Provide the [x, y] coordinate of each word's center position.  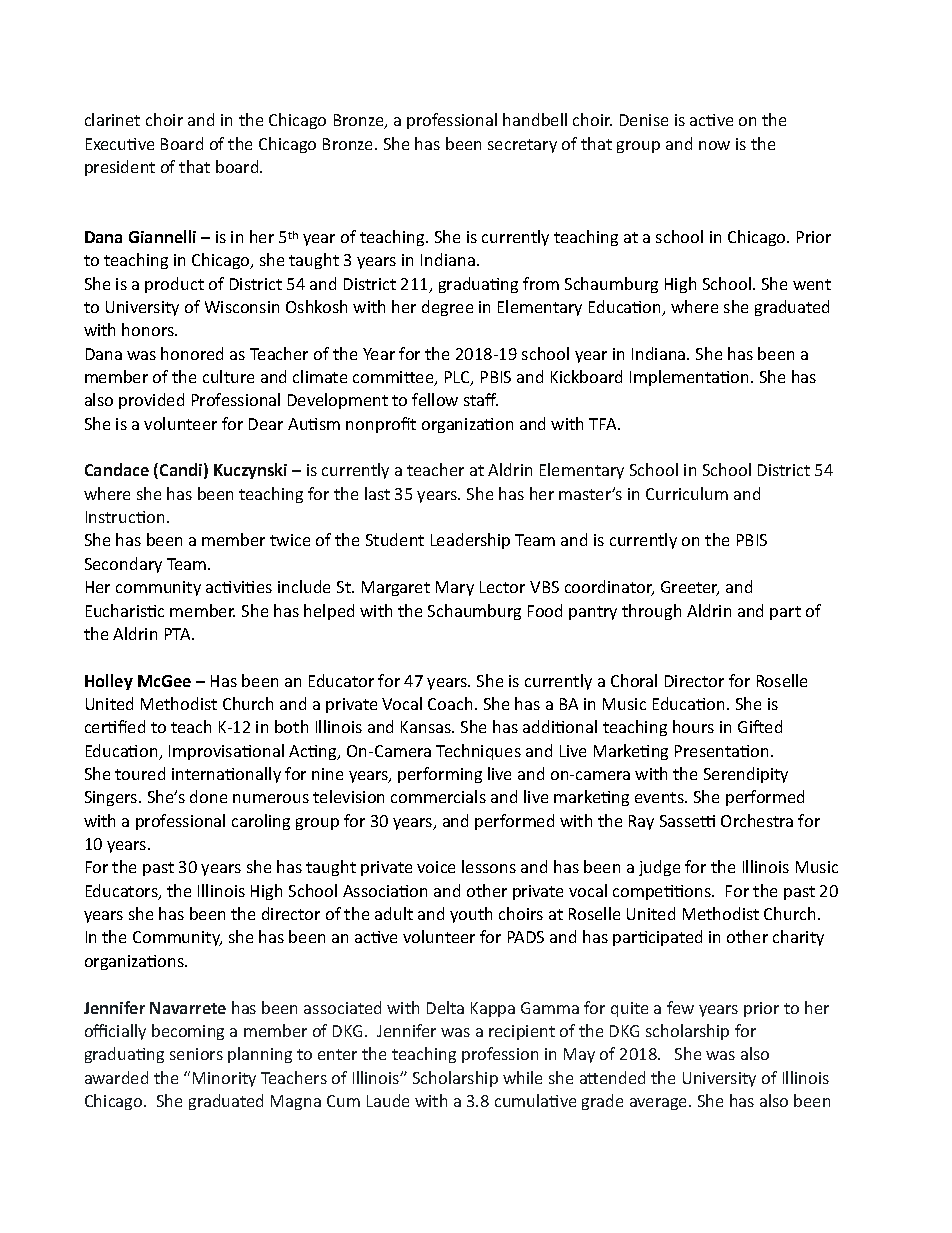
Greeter [690, 588]
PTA [179, 634]
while [522, 1077]
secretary [522, 146]
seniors [196, 1054]
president [120, 168]
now [714, 145]
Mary [455, 588]
